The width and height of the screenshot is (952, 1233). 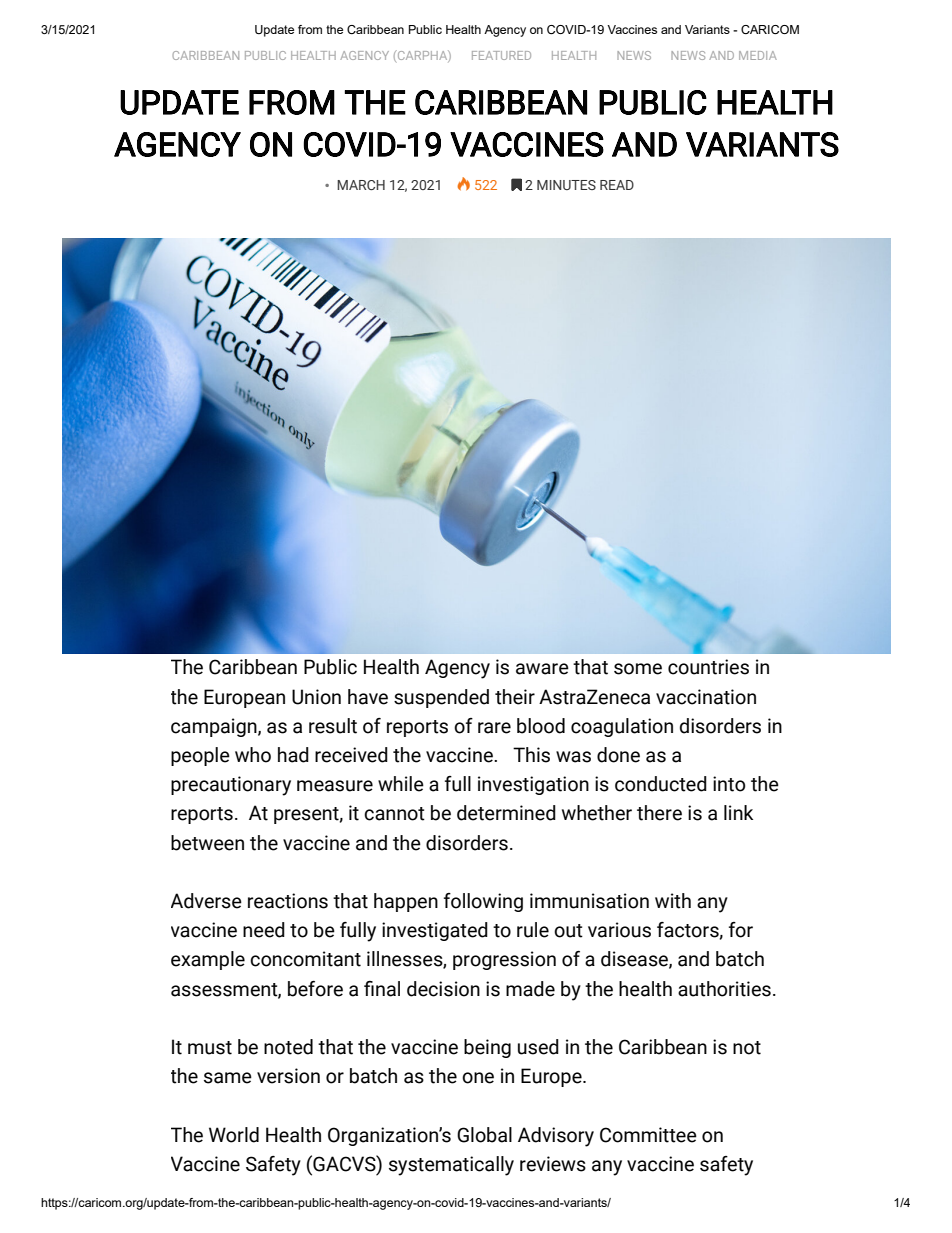 I want to click on countries, so click(x=708, y=667).
